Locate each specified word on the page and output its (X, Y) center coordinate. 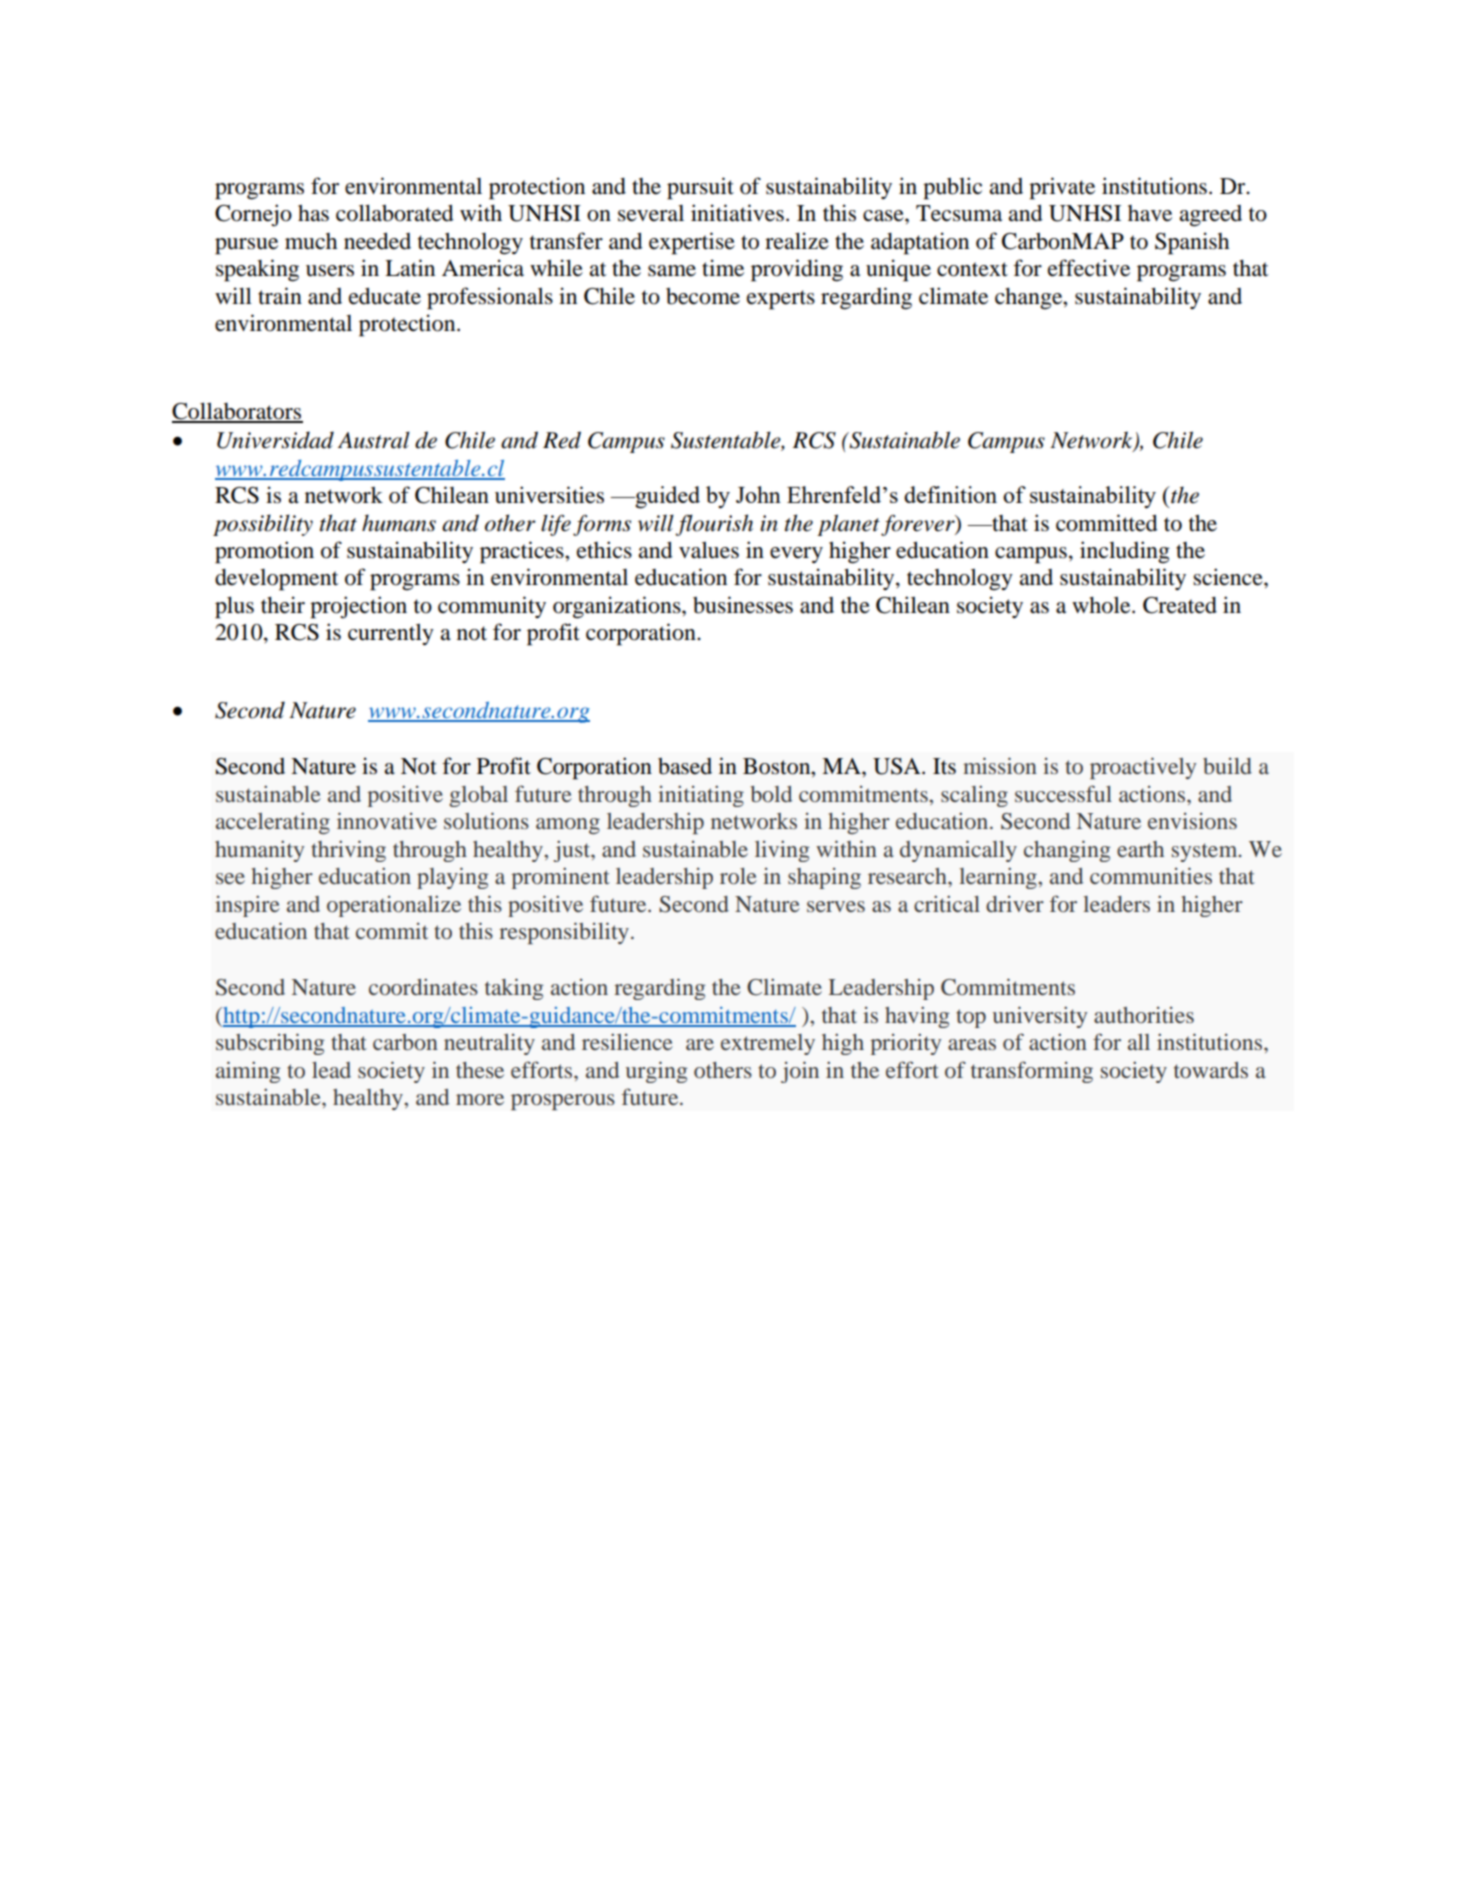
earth (1140, 849)
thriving (348, 851)
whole (1102, 605)
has (313, 213)
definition (950, 494)
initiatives (737, 213)
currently (391, 634)
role (738, 876)
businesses (743, 605)
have (1150, 213)
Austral (374, 440)
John (758, 494)
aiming (248, 1072)
